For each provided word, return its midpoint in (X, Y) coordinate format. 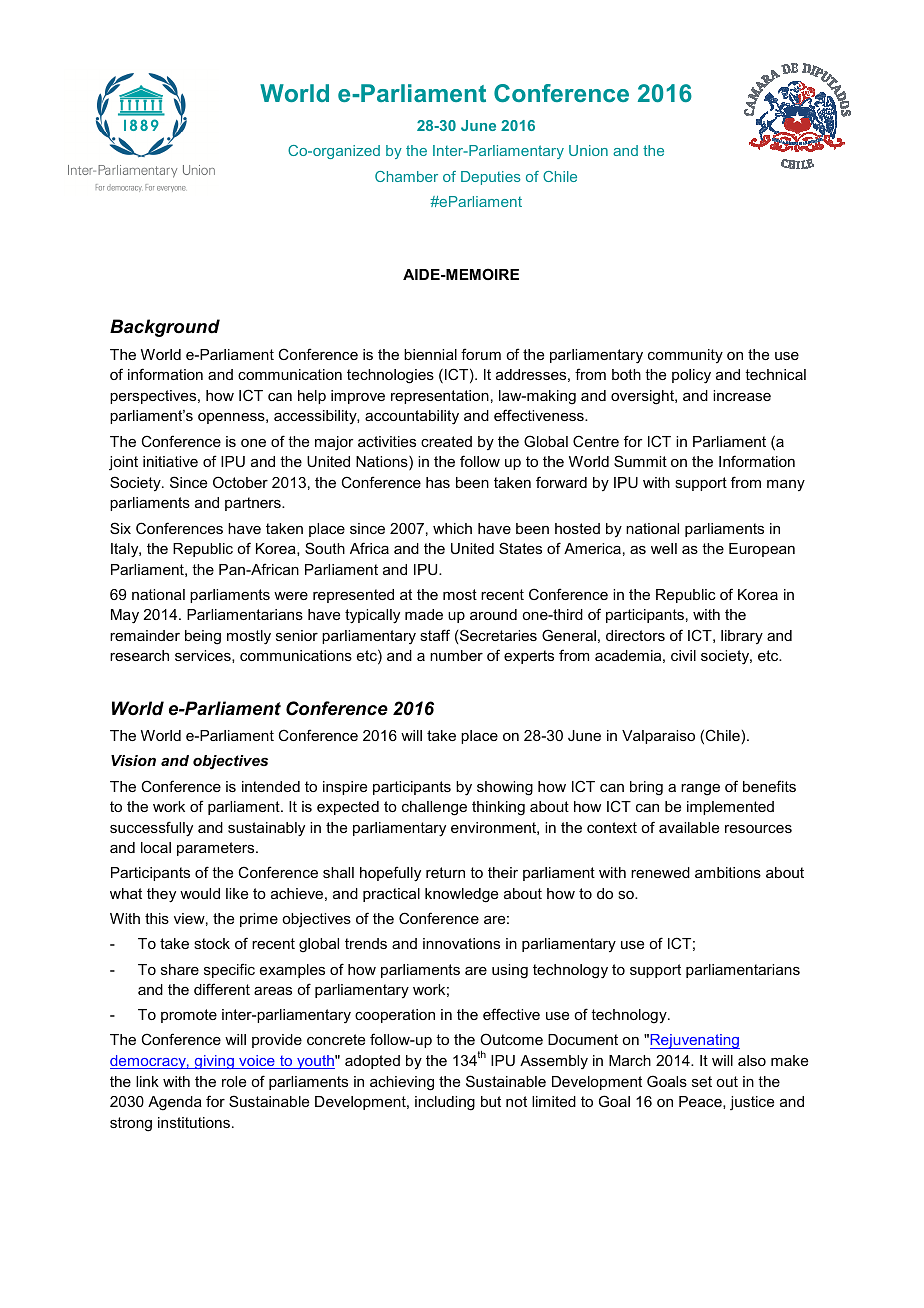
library (742, 637)
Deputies (491, 178)
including (445, 1103)
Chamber (406, 176)
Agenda (175, 1103)
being (203, 637)
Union (588, 150)
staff (435, 635)
